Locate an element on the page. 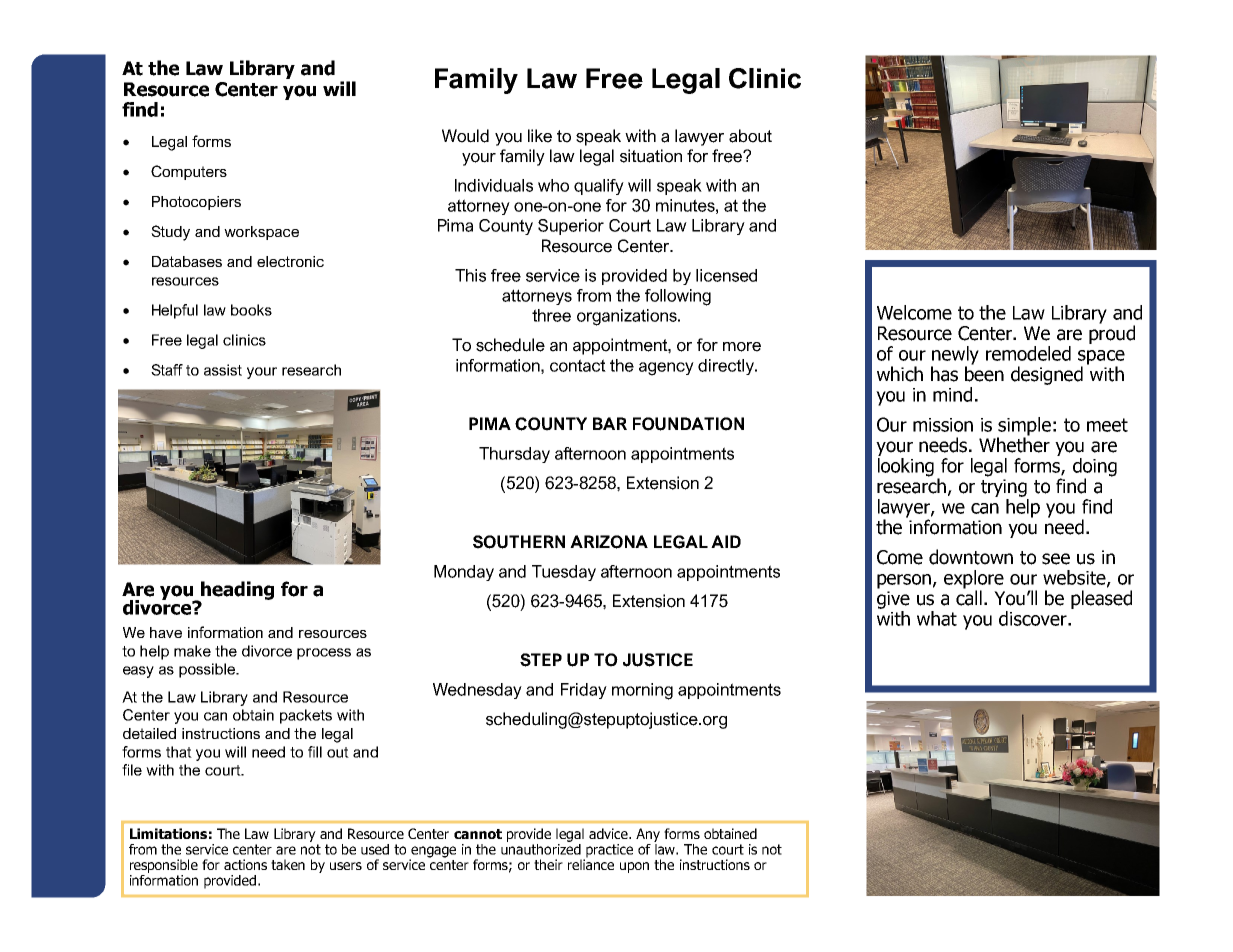  trying is located at coordinates (1004, 488).
